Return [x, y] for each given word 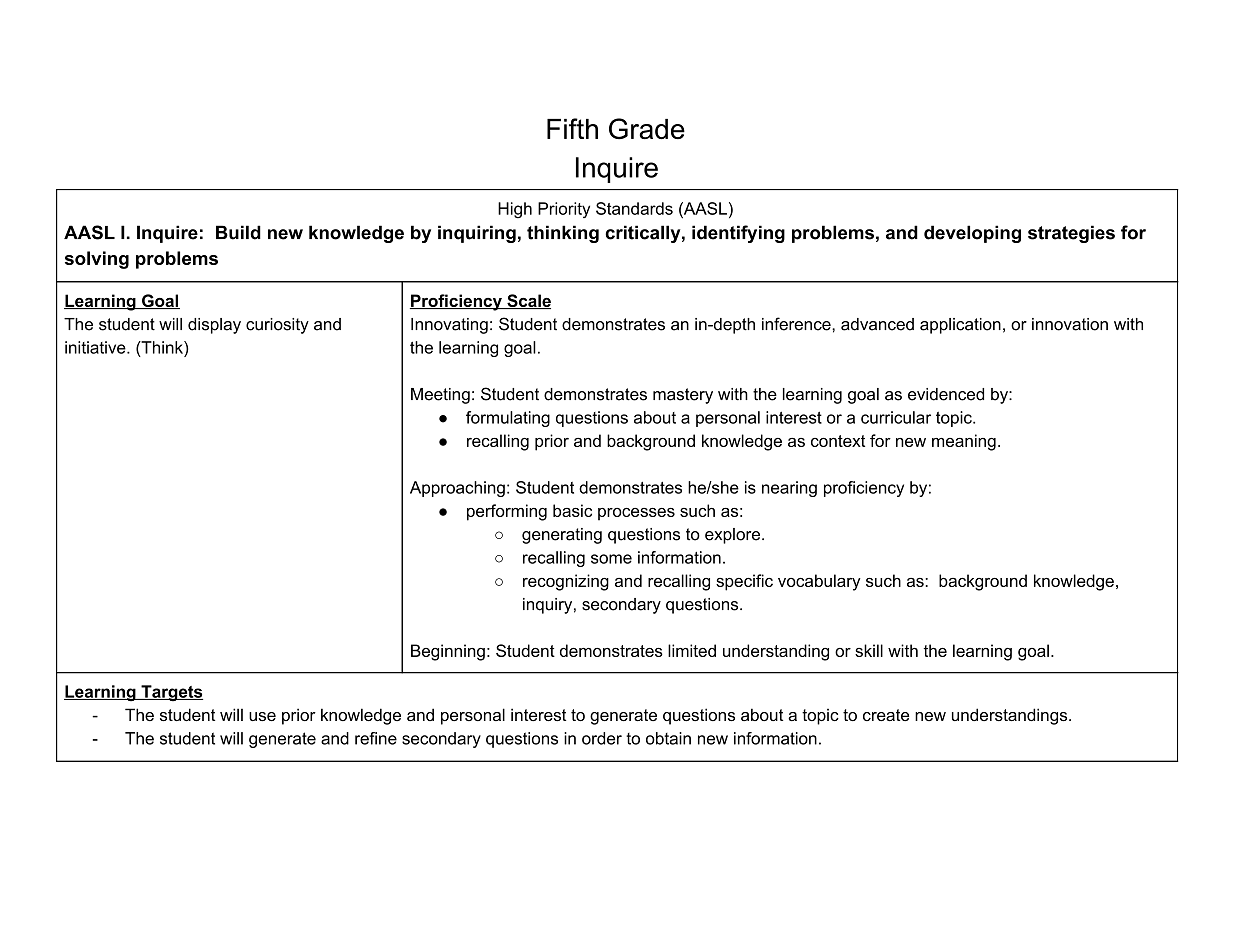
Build [238, 232]
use [262, 716]
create [886, 715]
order [602, 738]
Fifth [572, 128]
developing [972, 234]
